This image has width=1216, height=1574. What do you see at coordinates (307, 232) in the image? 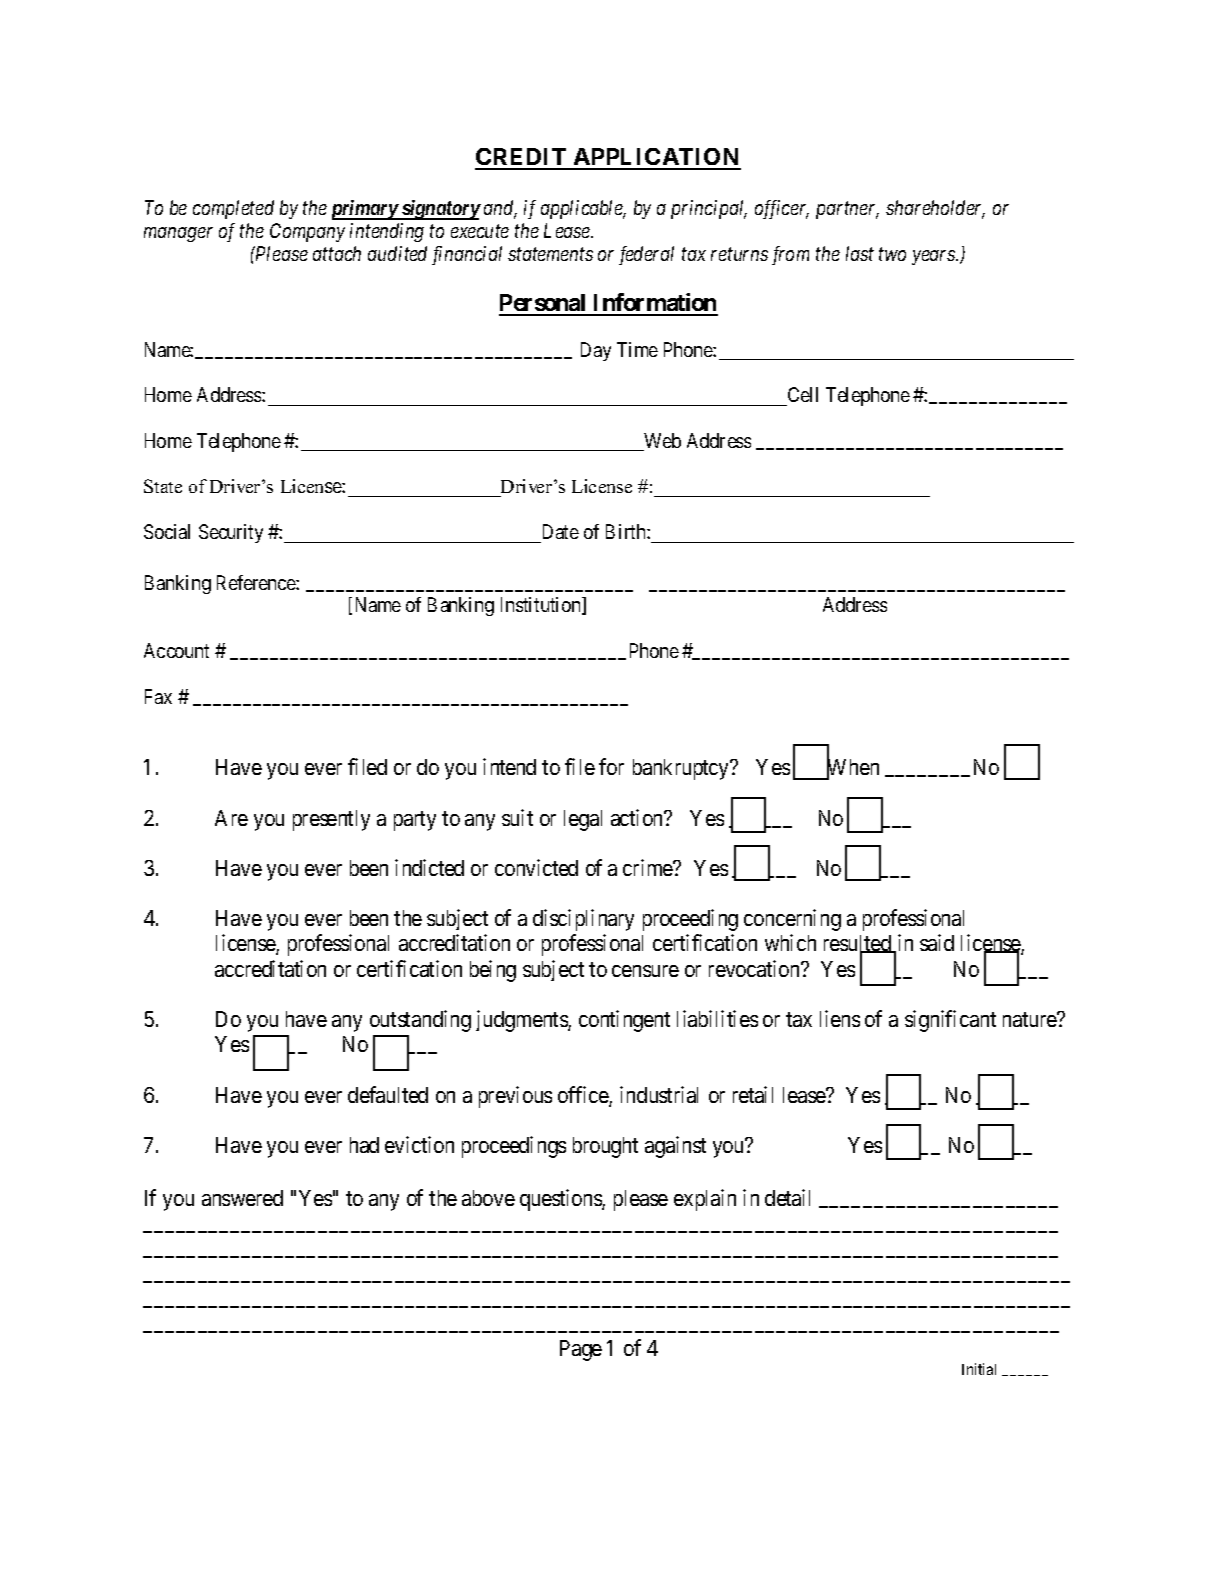
I see `Company` at bounding box center [307, 232].
